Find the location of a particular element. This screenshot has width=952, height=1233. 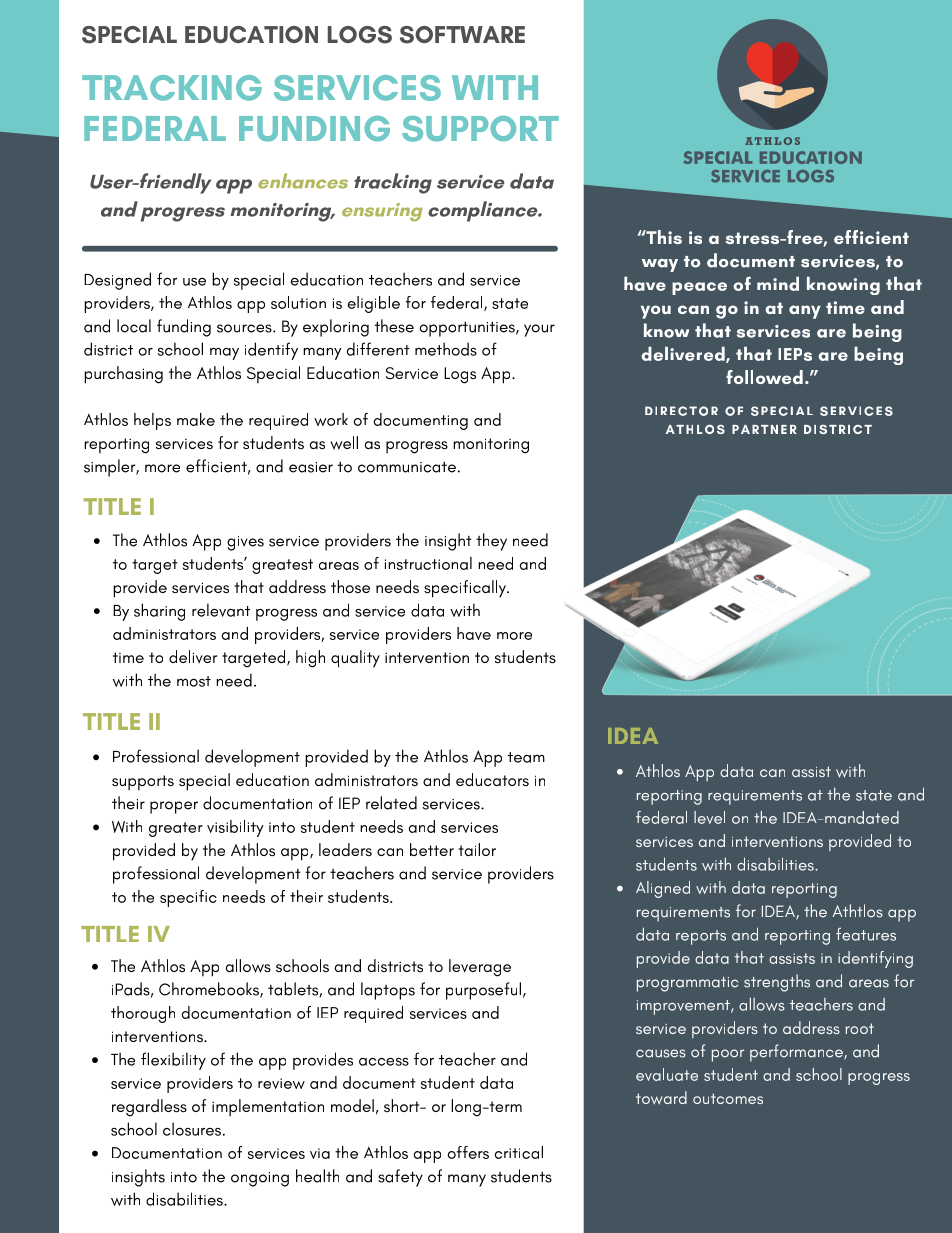

mind is located at coordinates (778, 284).
